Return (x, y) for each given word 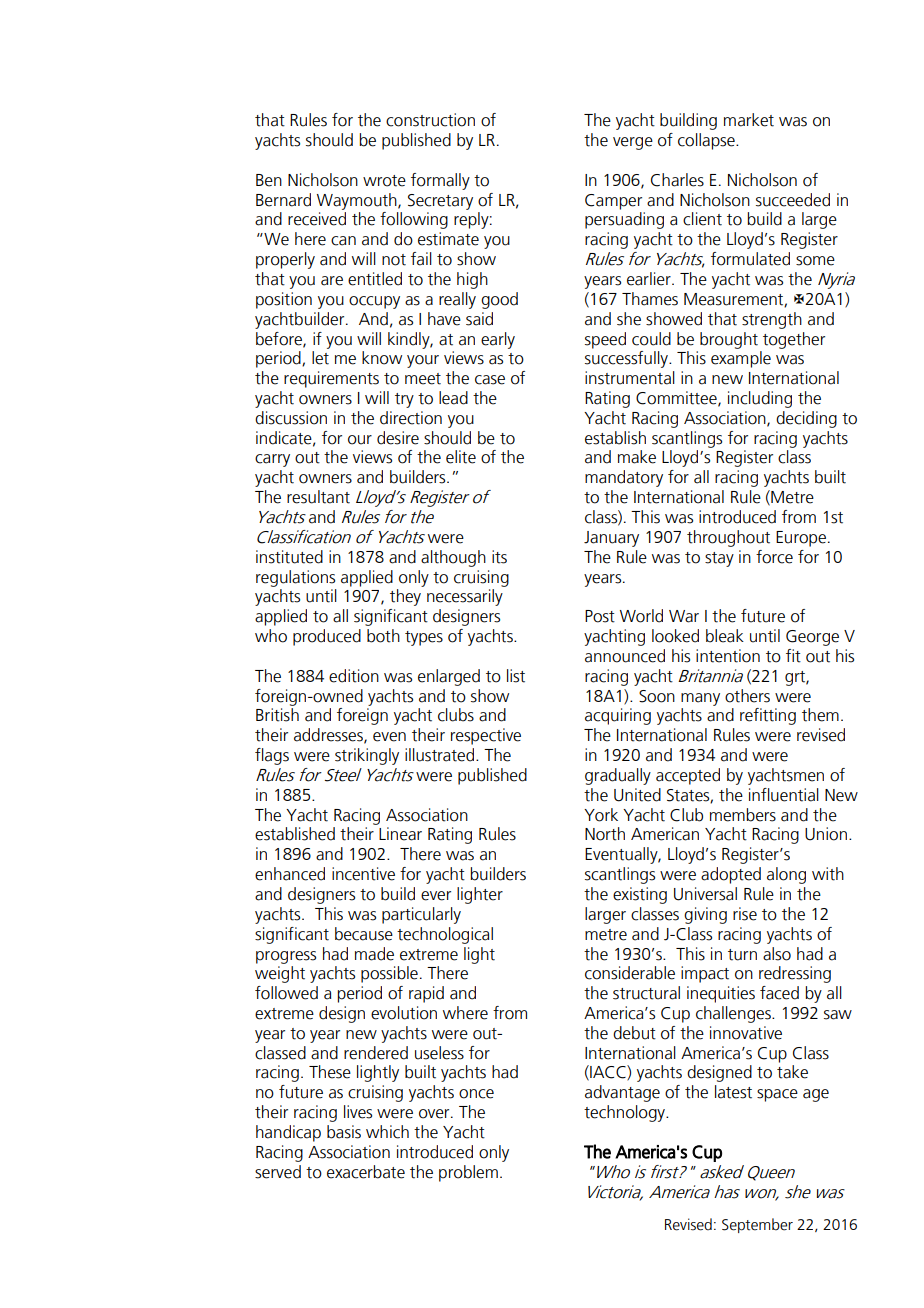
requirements (331, 379)
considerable (630, 973)
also (777, 954)
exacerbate (366, 1172)
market (749, 120)
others (747, 696)
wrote (384, 181)
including (760, 399)
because (364, 934)
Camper (613, 202)
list (516, 676)
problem (468, 1173)
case (490, 380)
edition (354, 676)
